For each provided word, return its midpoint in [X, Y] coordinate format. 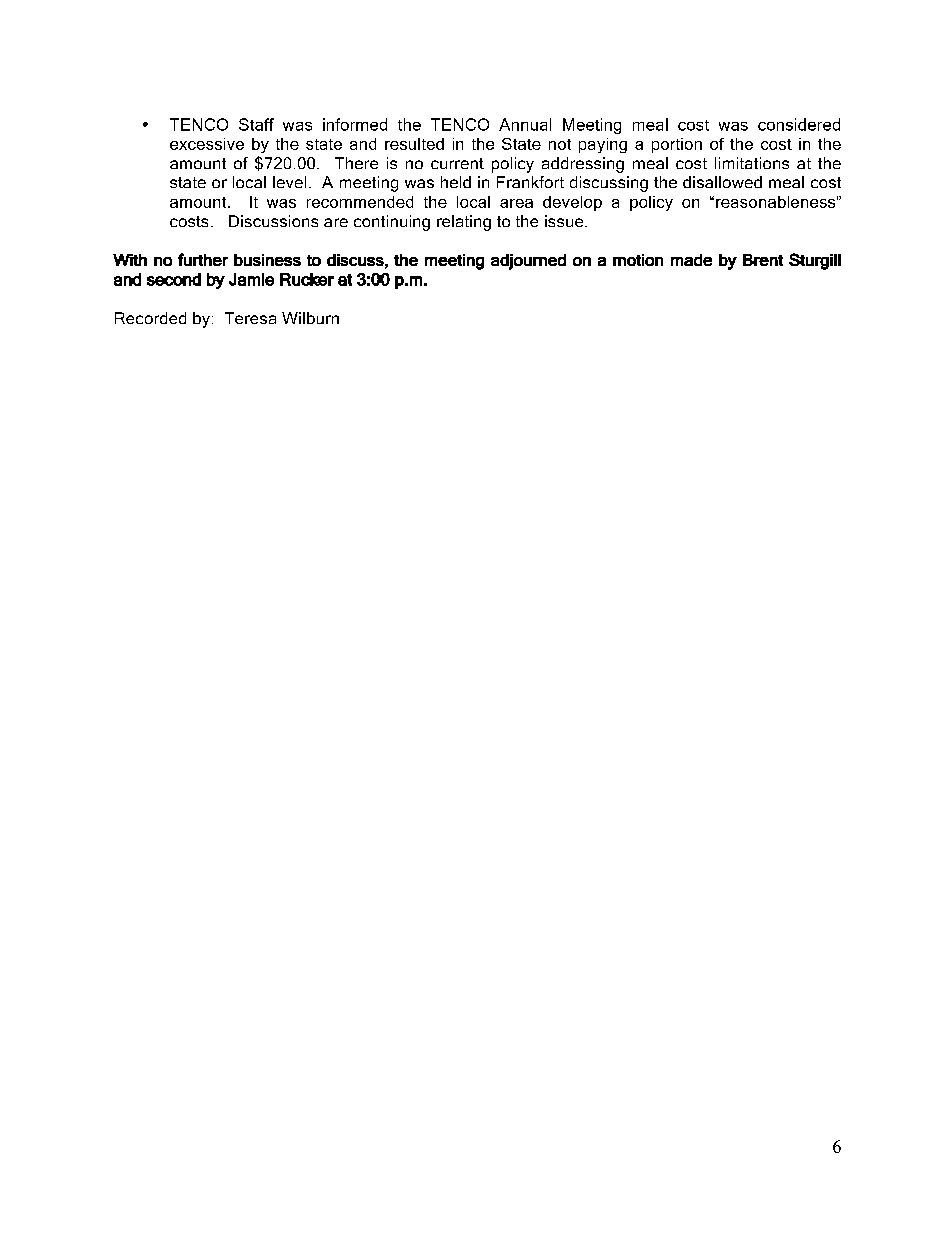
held [456, 182]
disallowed [722, 182]
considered [799, 124]
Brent [763, 260]
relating [464, 223]
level [289, 182]
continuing [392, 223]
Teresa [250, 318]
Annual [525, 124]
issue [565, 221]
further [203, 259]
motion [638, 260]
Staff [256, 124]
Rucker [307, 279]
